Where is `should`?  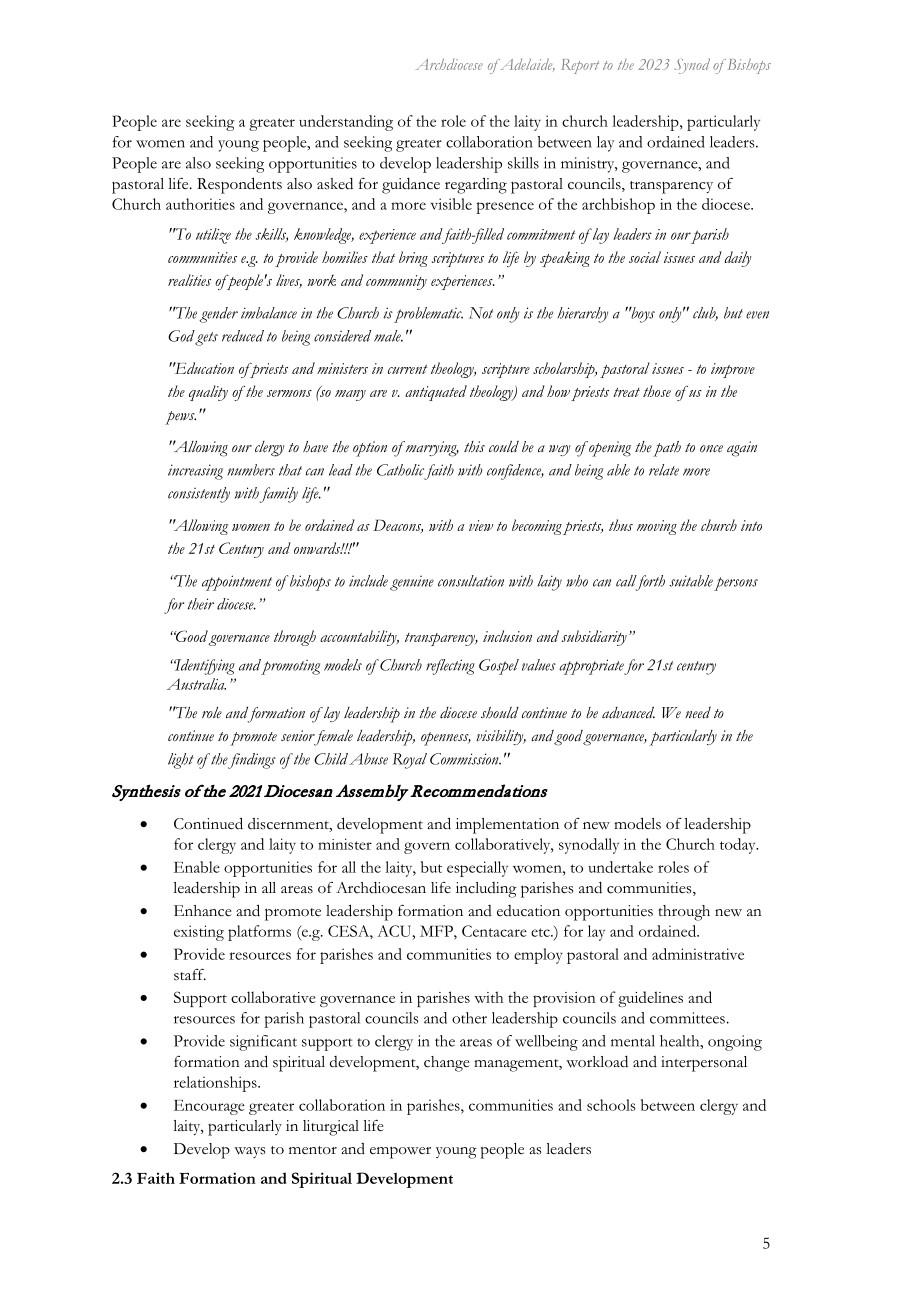
should is located at coordinates (500, 713).
